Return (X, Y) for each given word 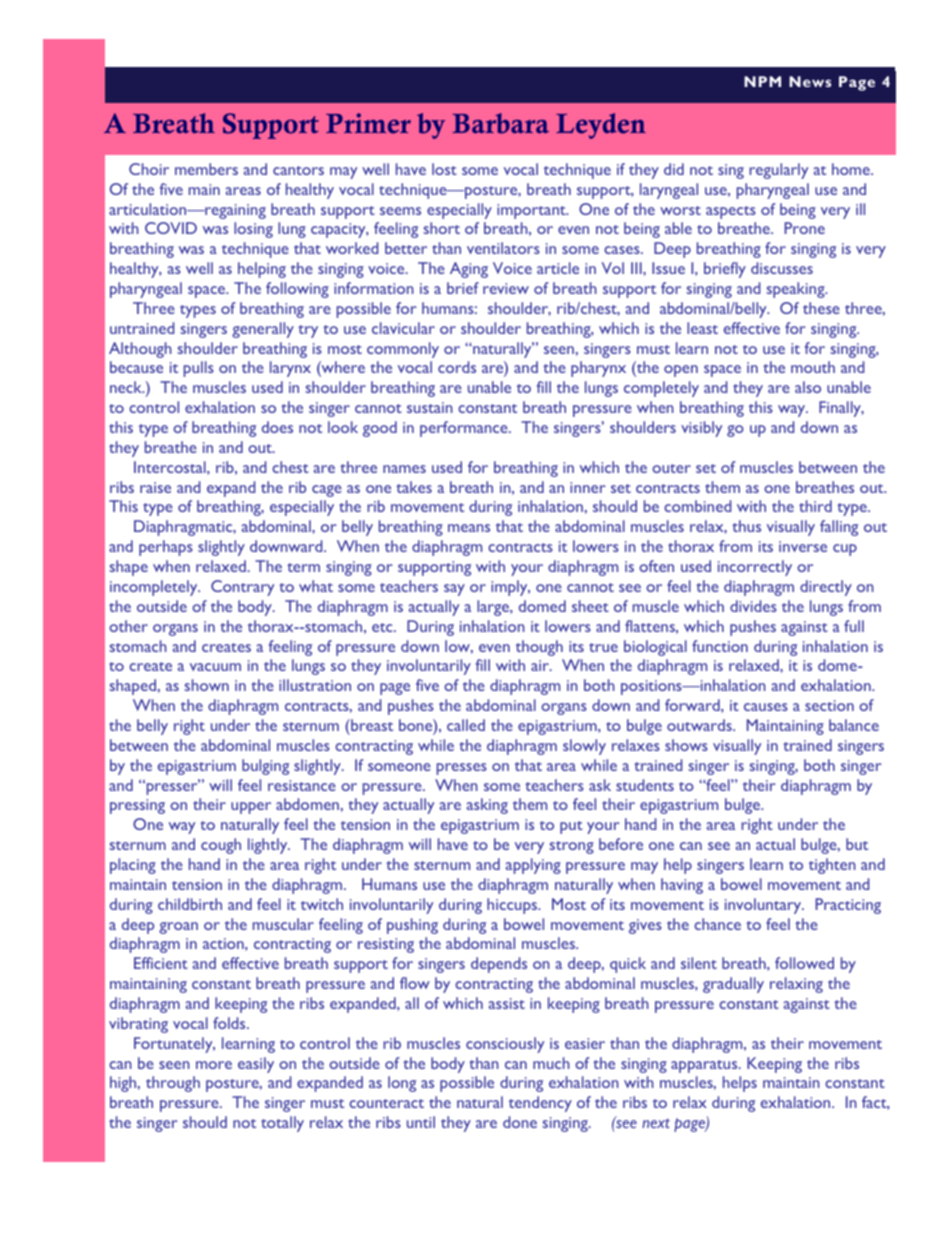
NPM (762, 81)
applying (533, 866)
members (206, 169)
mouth (813, 367)
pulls (199, 369)
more (214, 1065)
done (520, 1122)
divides (753, 606)
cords (457, 367)
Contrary (242, 588)
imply (510, 588)
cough (221, 846)
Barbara (501, 123)
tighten (832, 866)
